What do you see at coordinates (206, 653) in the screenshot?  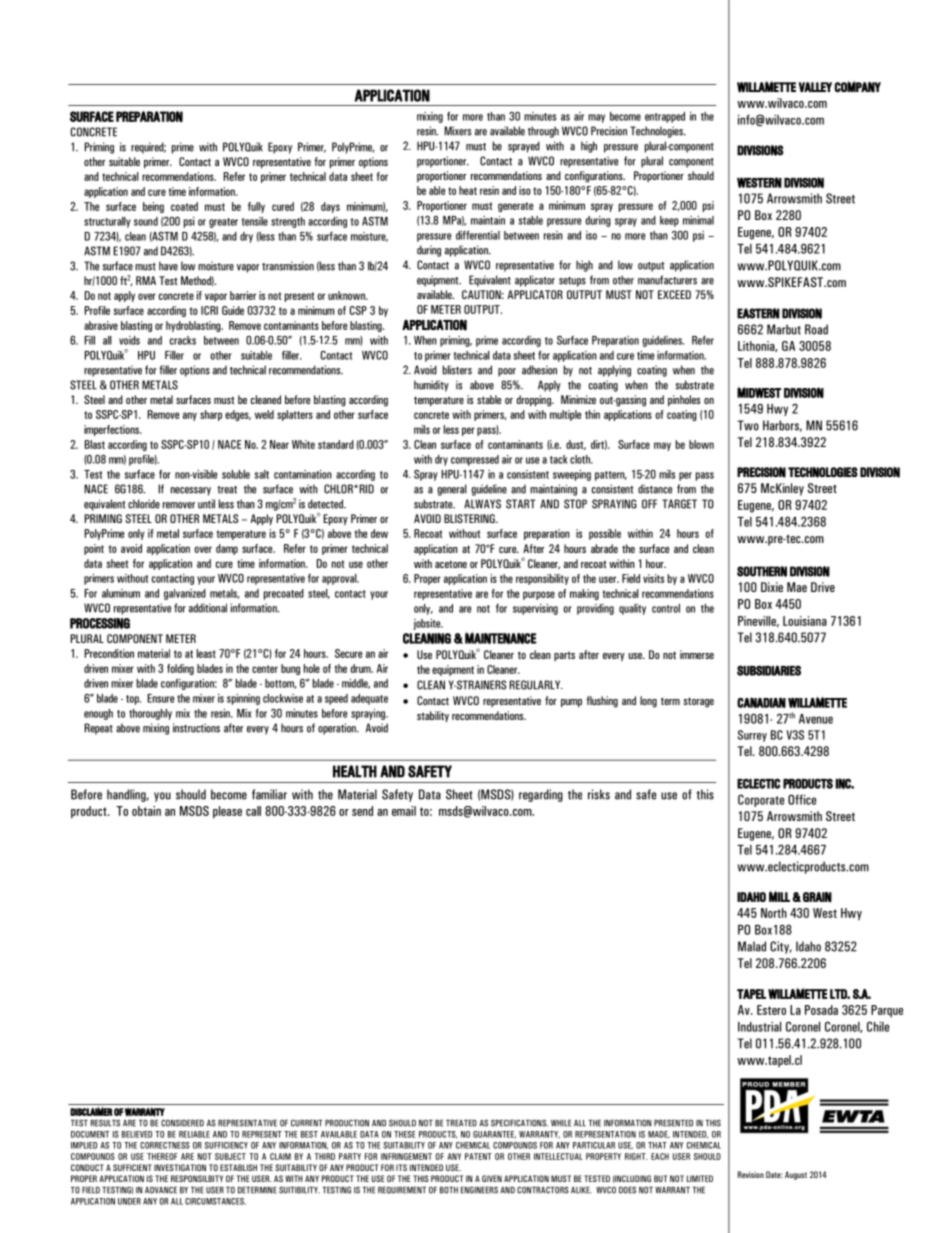 I see `least` at bounding box center [206, 653].
